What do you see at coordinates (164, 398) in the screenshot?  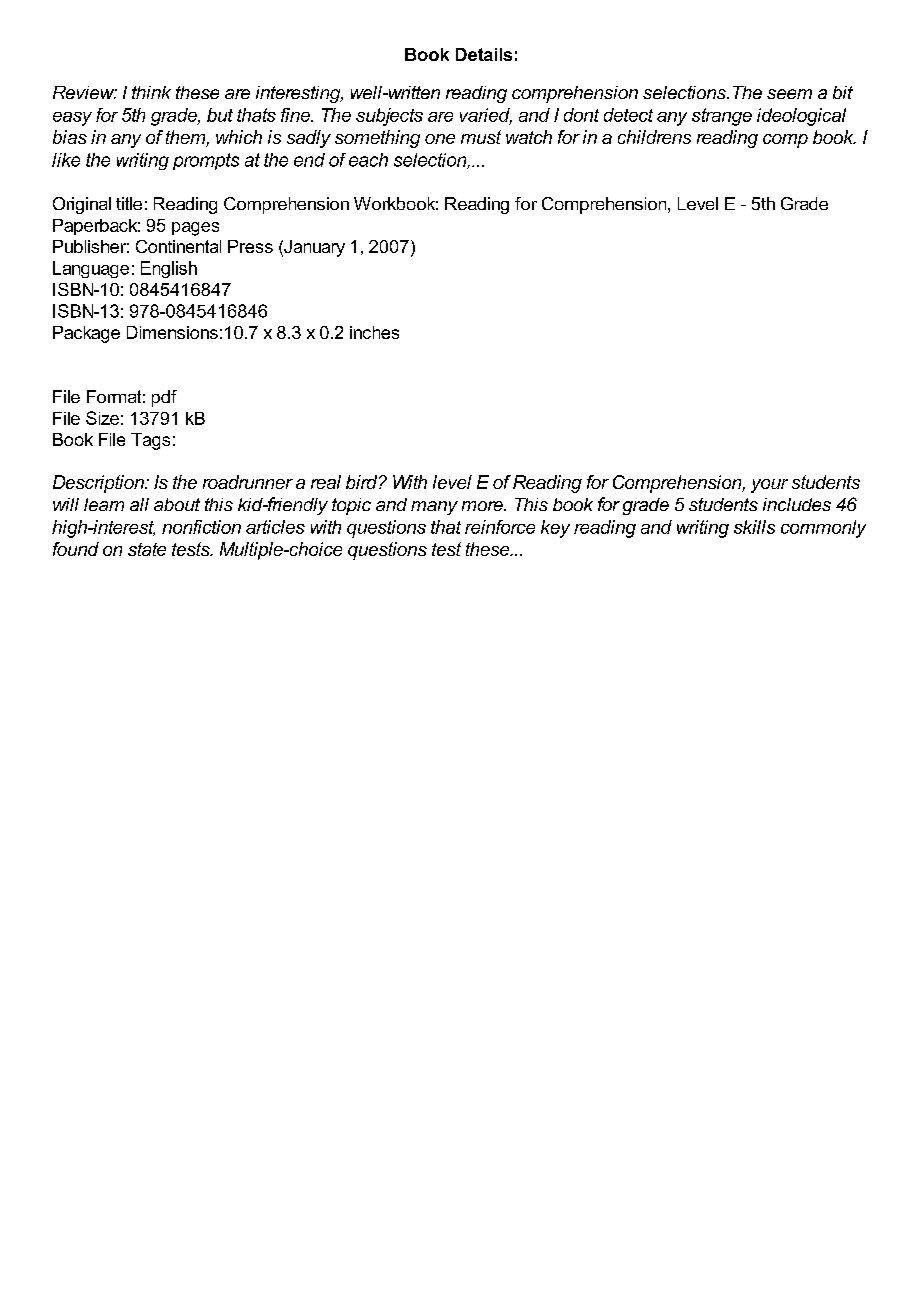 I see `pdf` at bounding box center [164, 398].
